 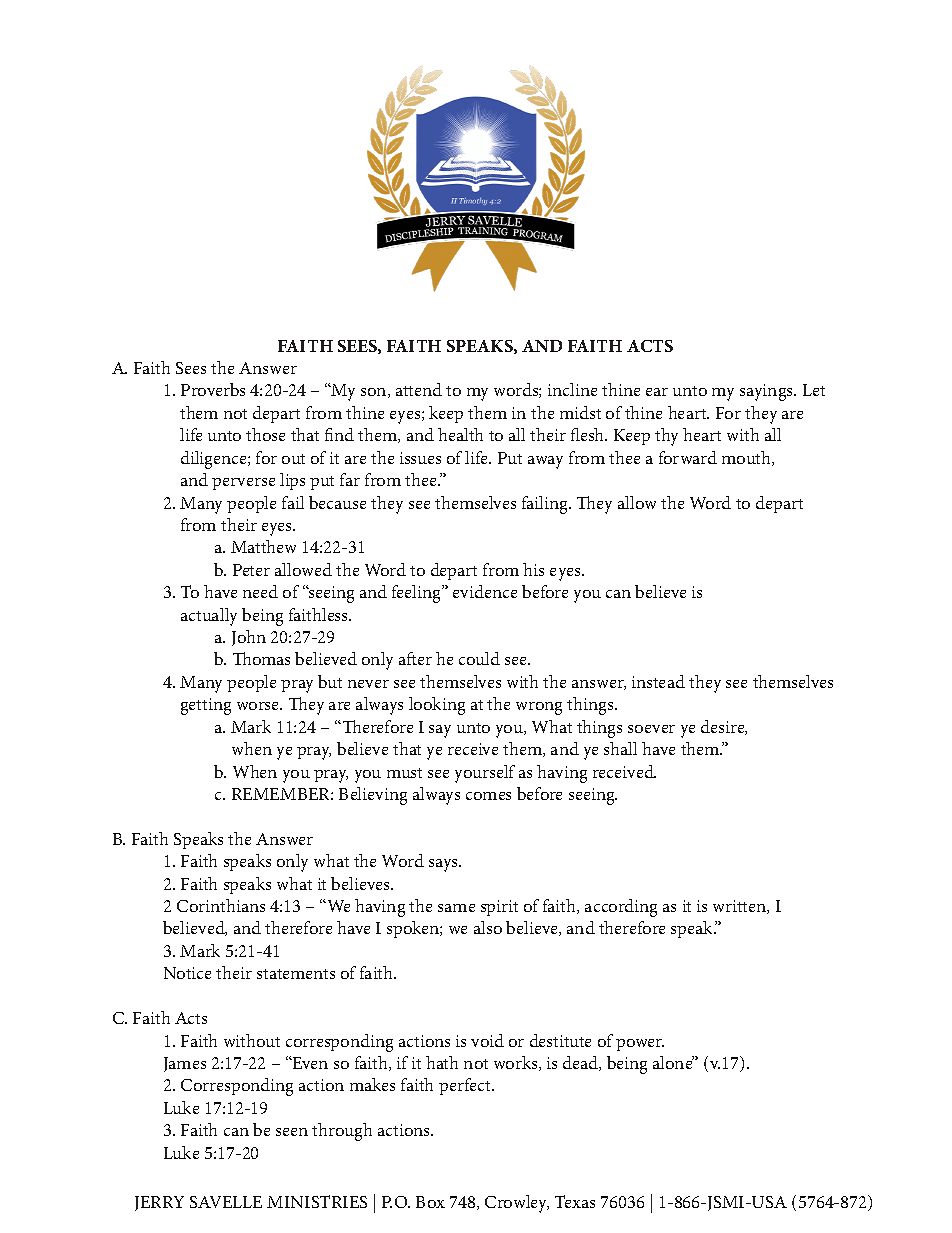 I want to click on sayings, so click(x=768, y=392).
